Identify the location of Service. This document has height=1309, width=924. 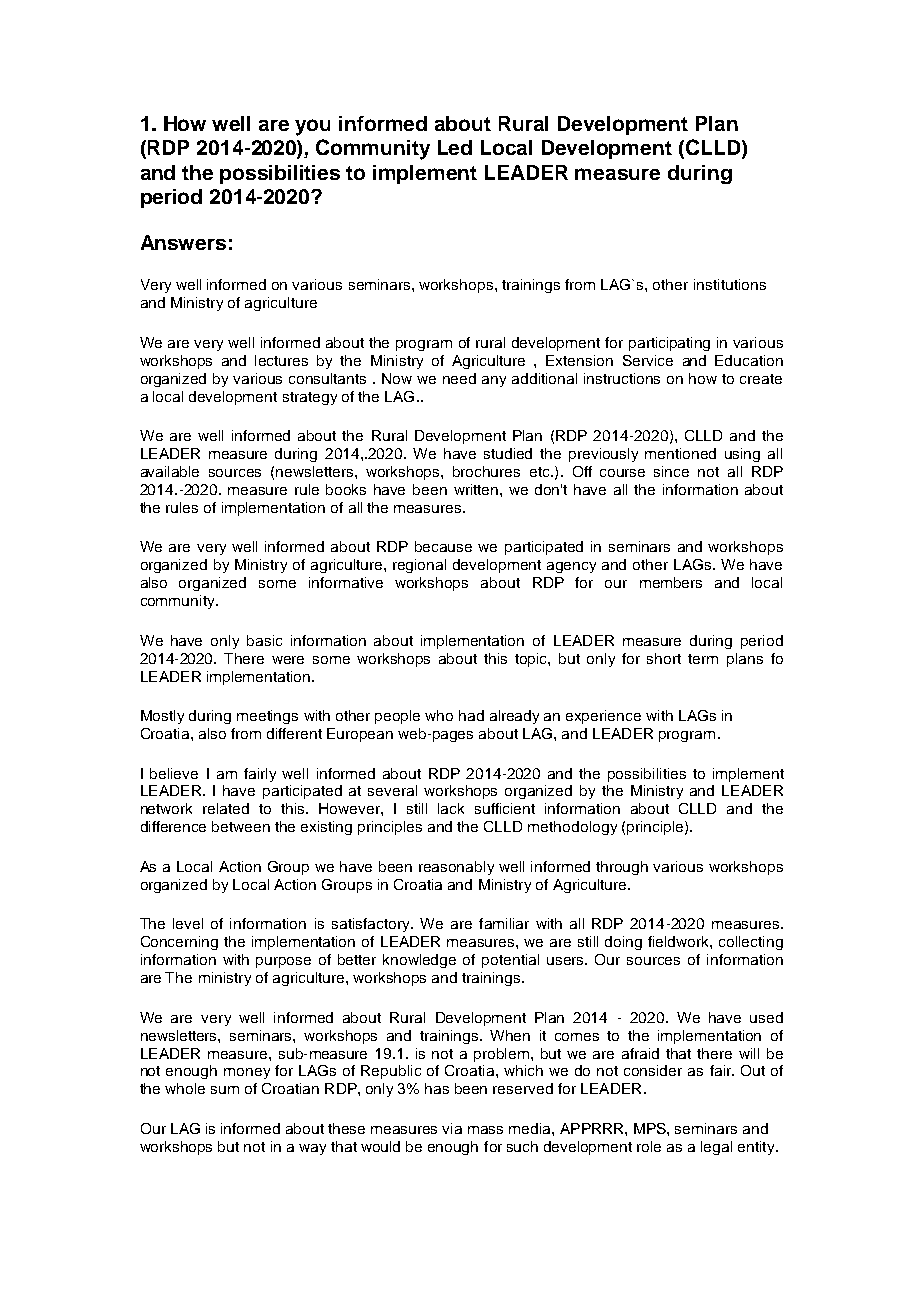
(648, 360).
